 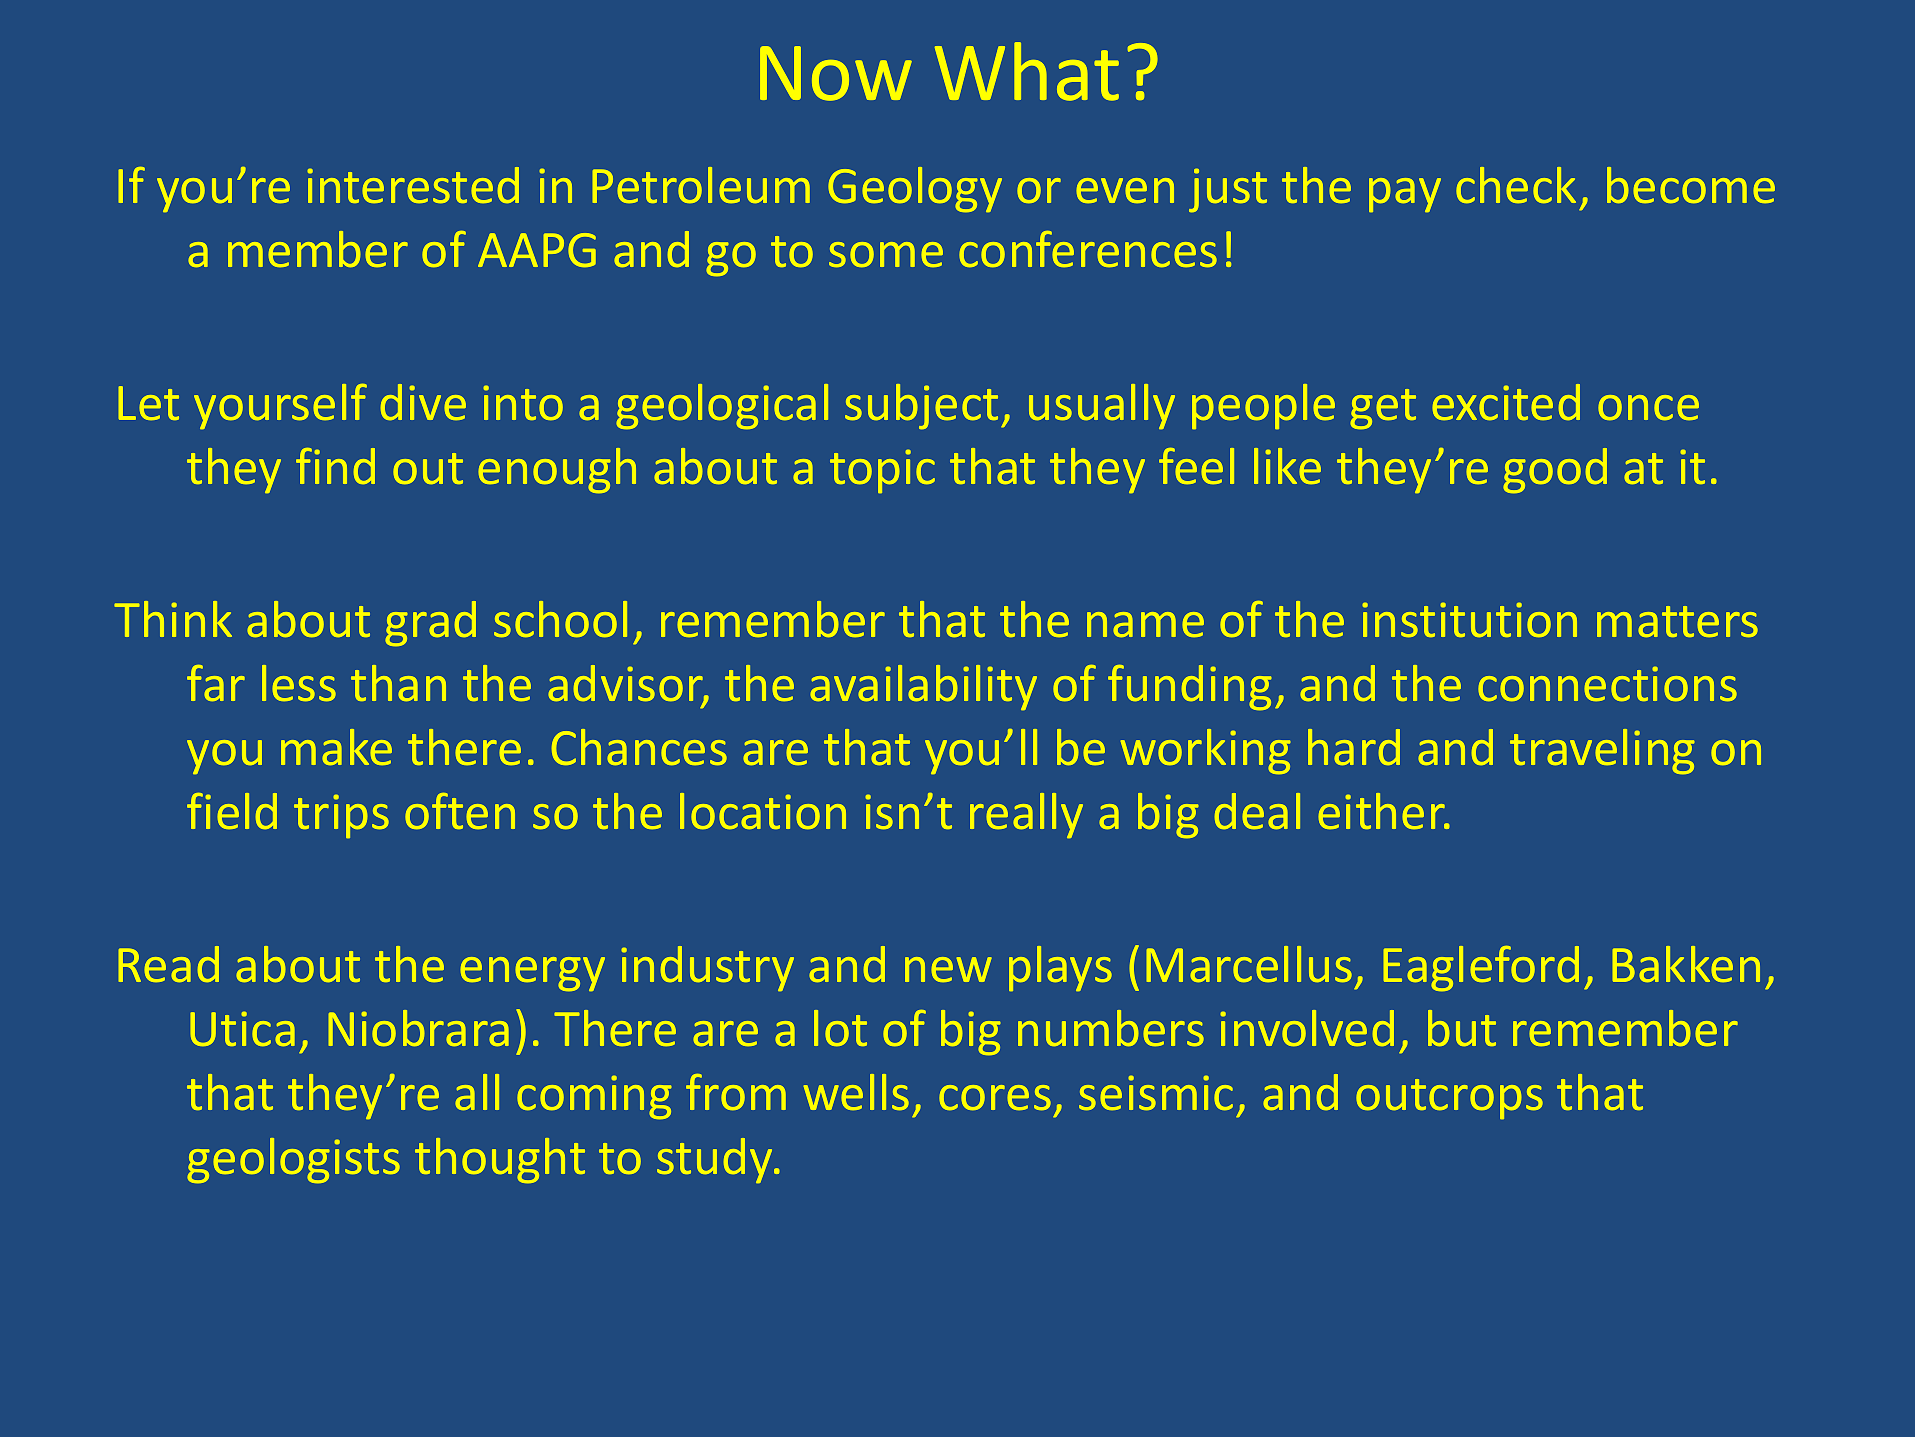 What do you see at coordinates (1449, 1099) in the screenshot?
I see `outcrops` at bounding box center [1449, 1099].
